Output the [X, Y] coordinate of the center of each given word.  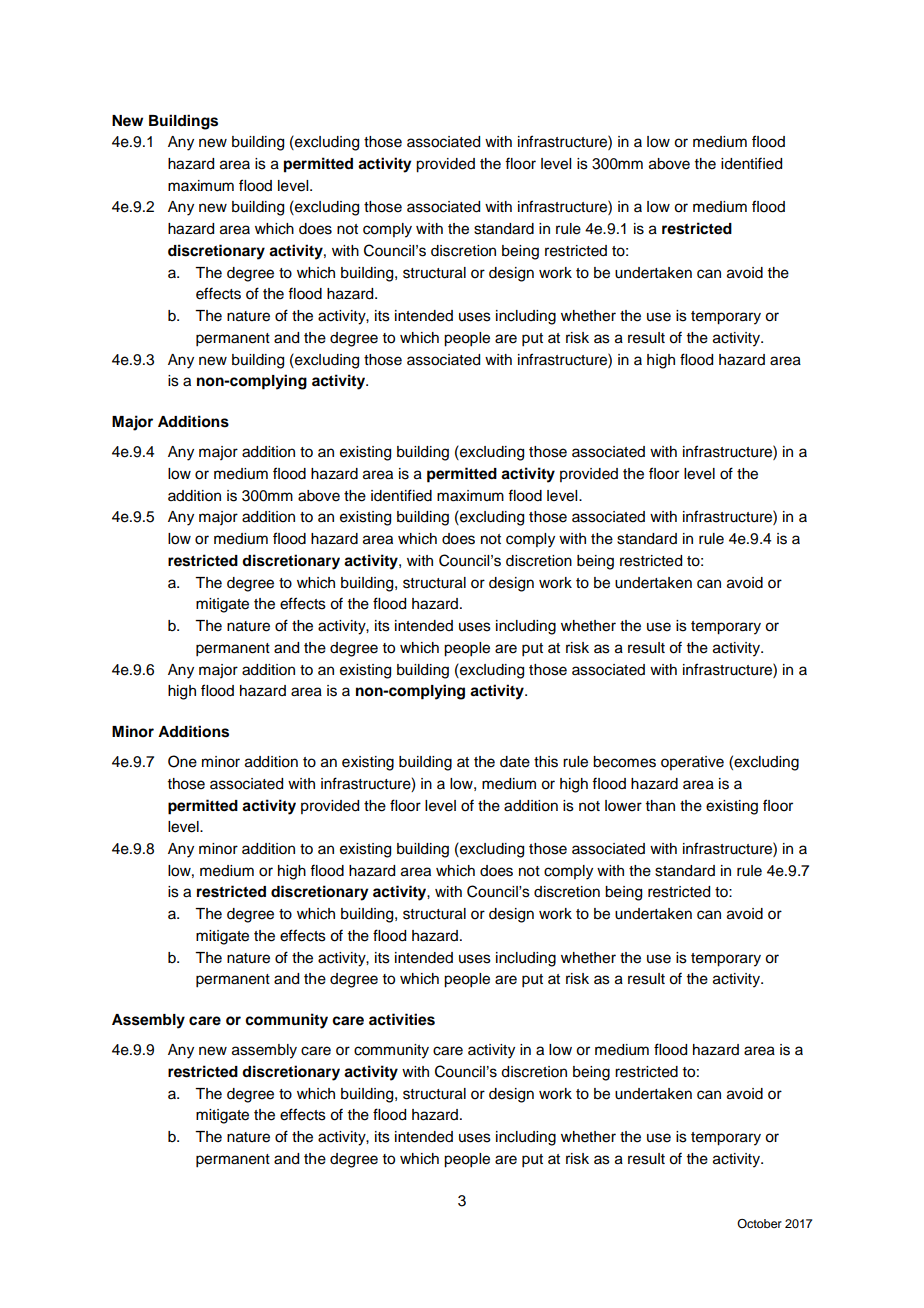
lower [623, 806]
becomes [624, 762]
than [660, 805]
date [515, 762]
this [546, 762]
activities [402, 1019]
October [759, 1223]
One [182, 761]
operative [692, 763]
